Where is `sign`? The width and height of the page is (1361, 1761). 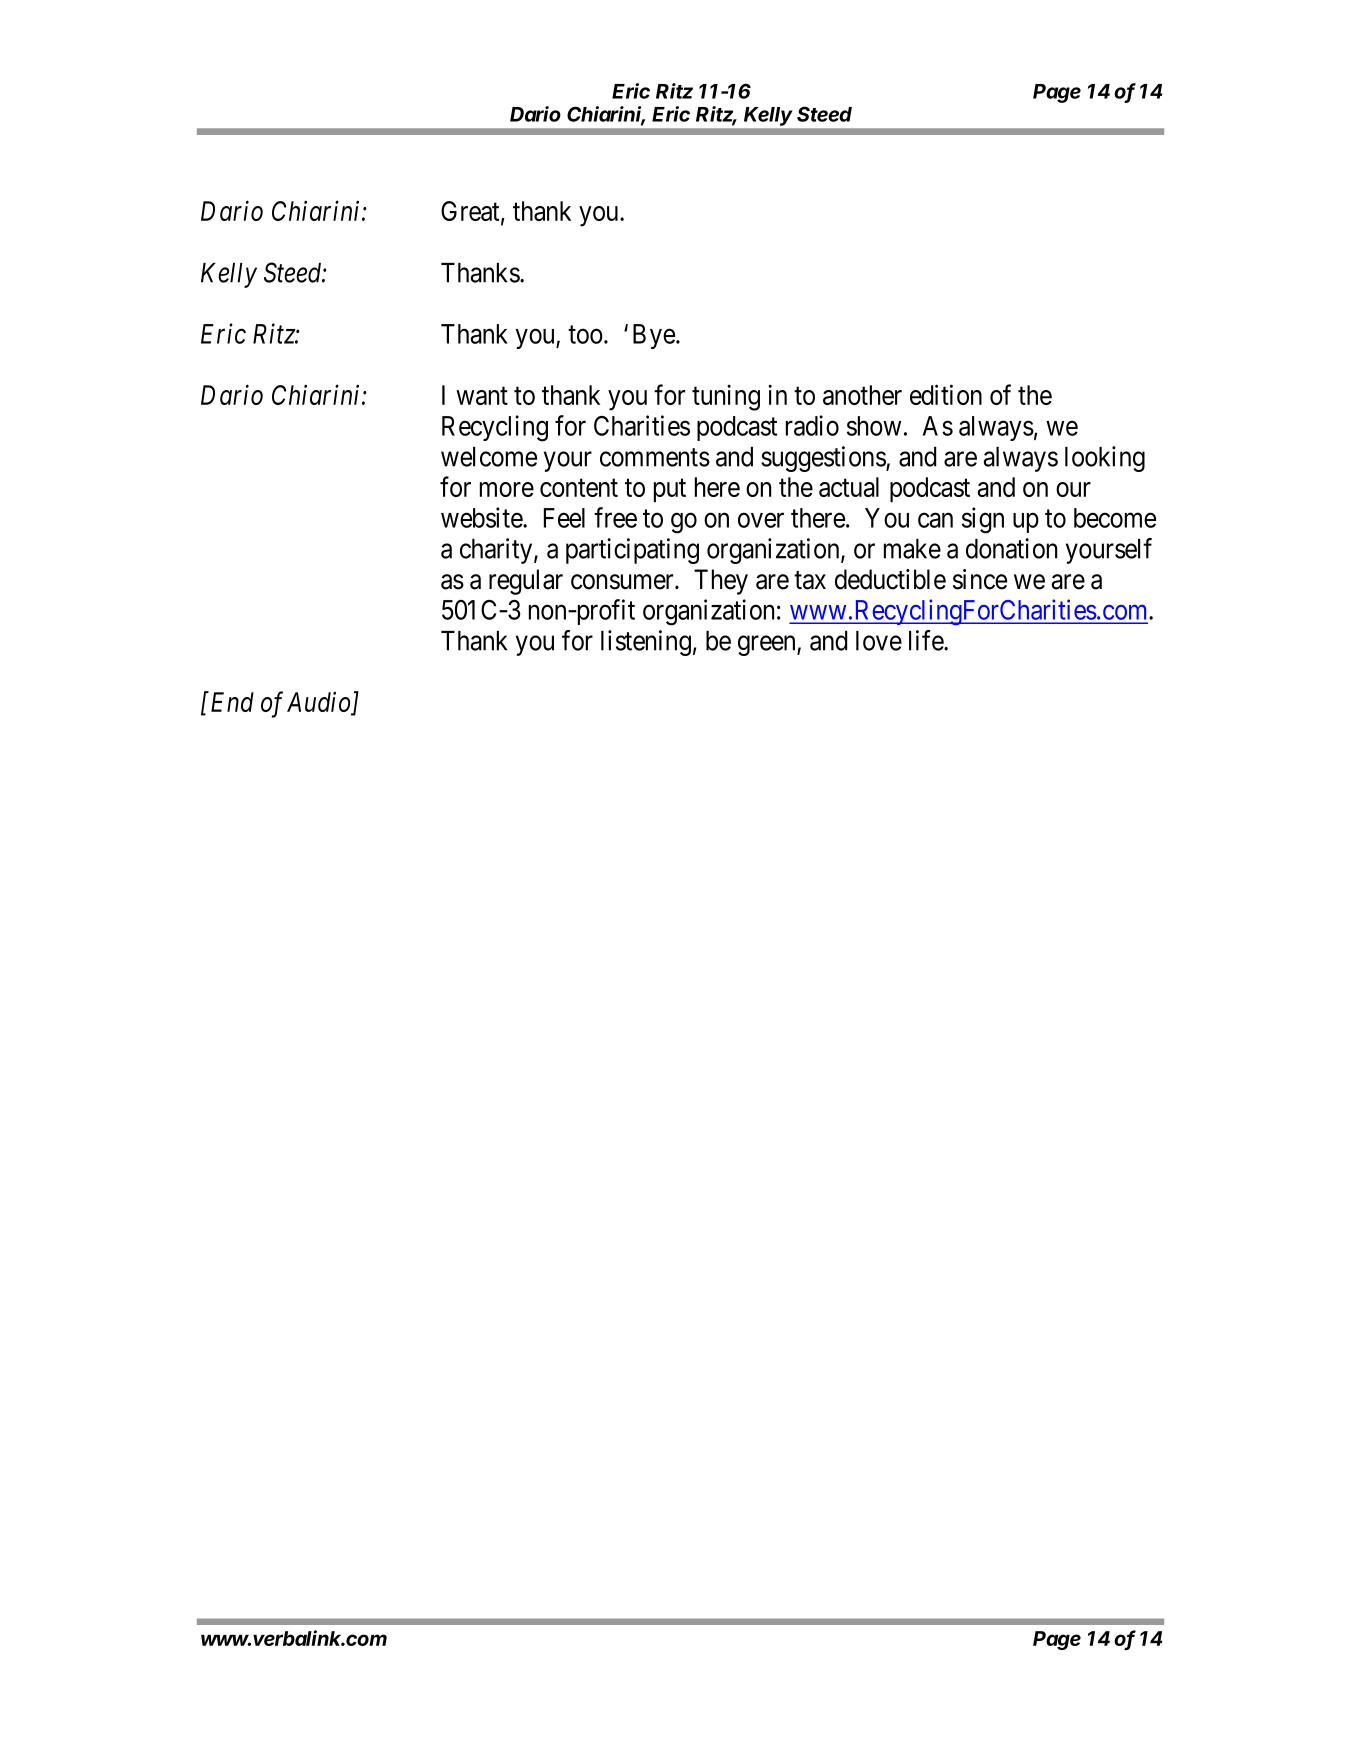 sign is located at coordinates (983, 520).
